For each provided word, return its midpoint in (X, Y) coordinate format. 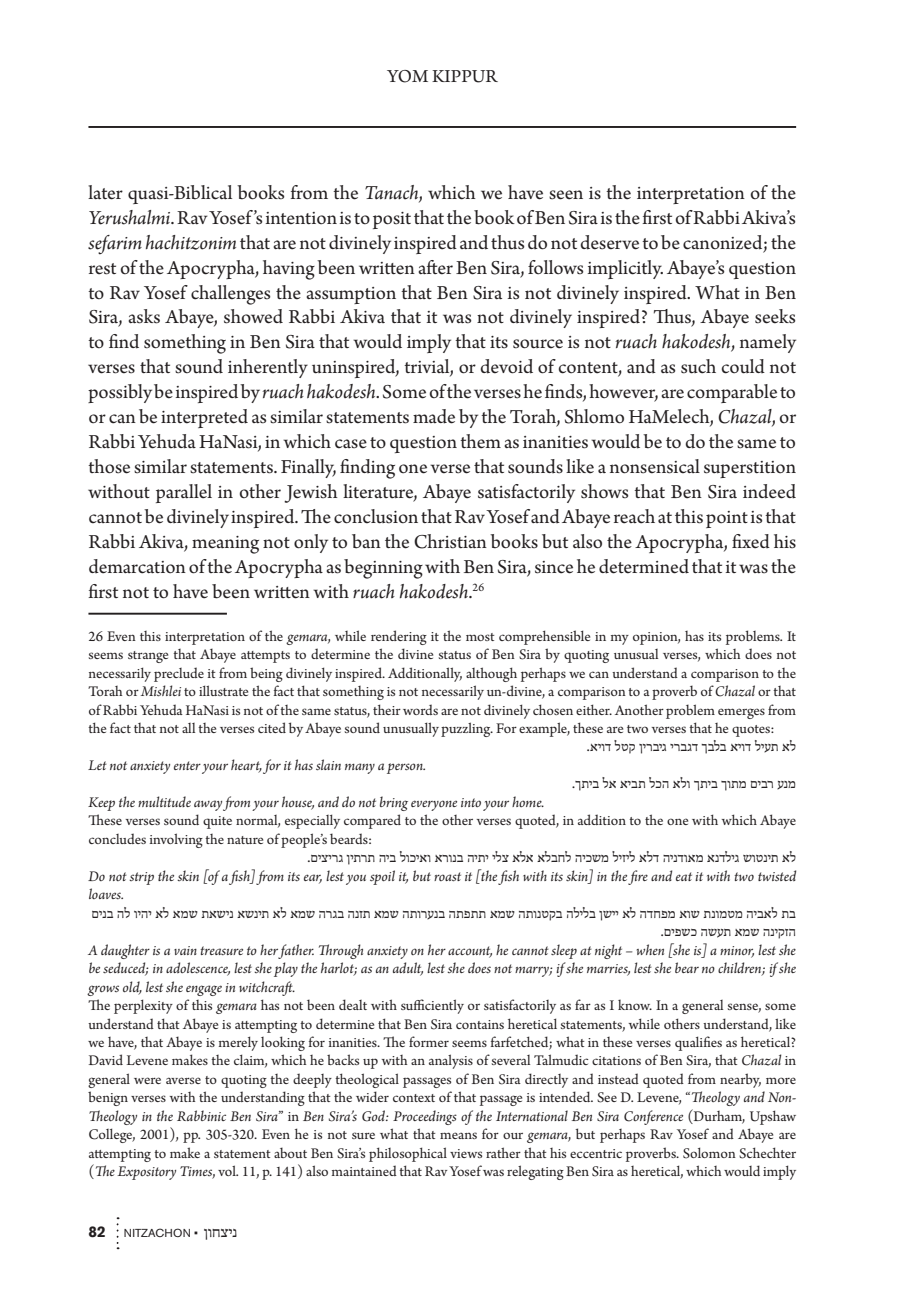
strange (148, 657)
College (112, 1135)
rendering (399, 637)
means (458, 1135)
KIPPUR (465, 76)
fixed (751, 541)
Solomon (709, 1153)
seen (566, 195)
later (105, 192)
